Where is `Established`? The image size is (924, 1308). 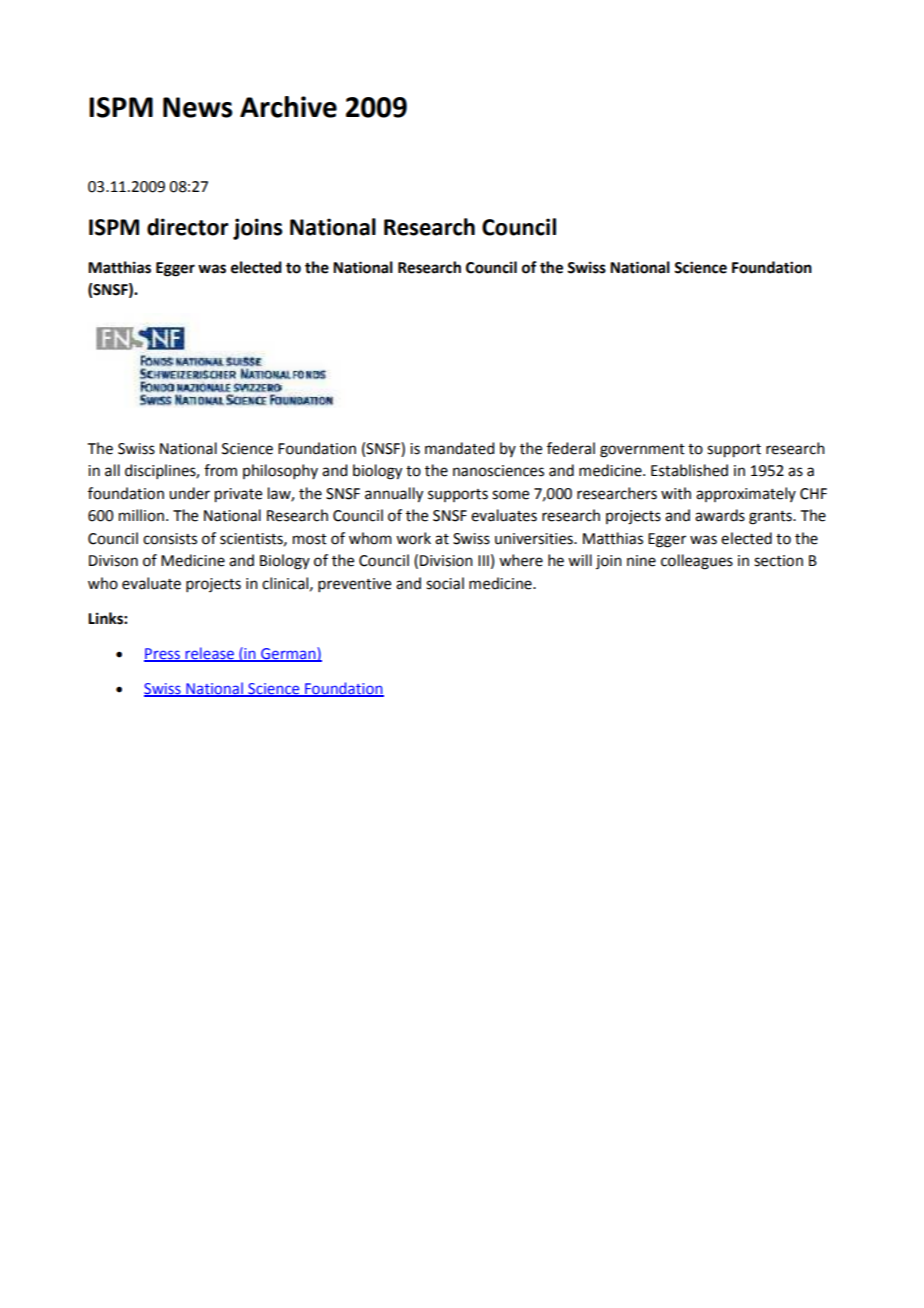 Established is located at coordinates (689, 470).
